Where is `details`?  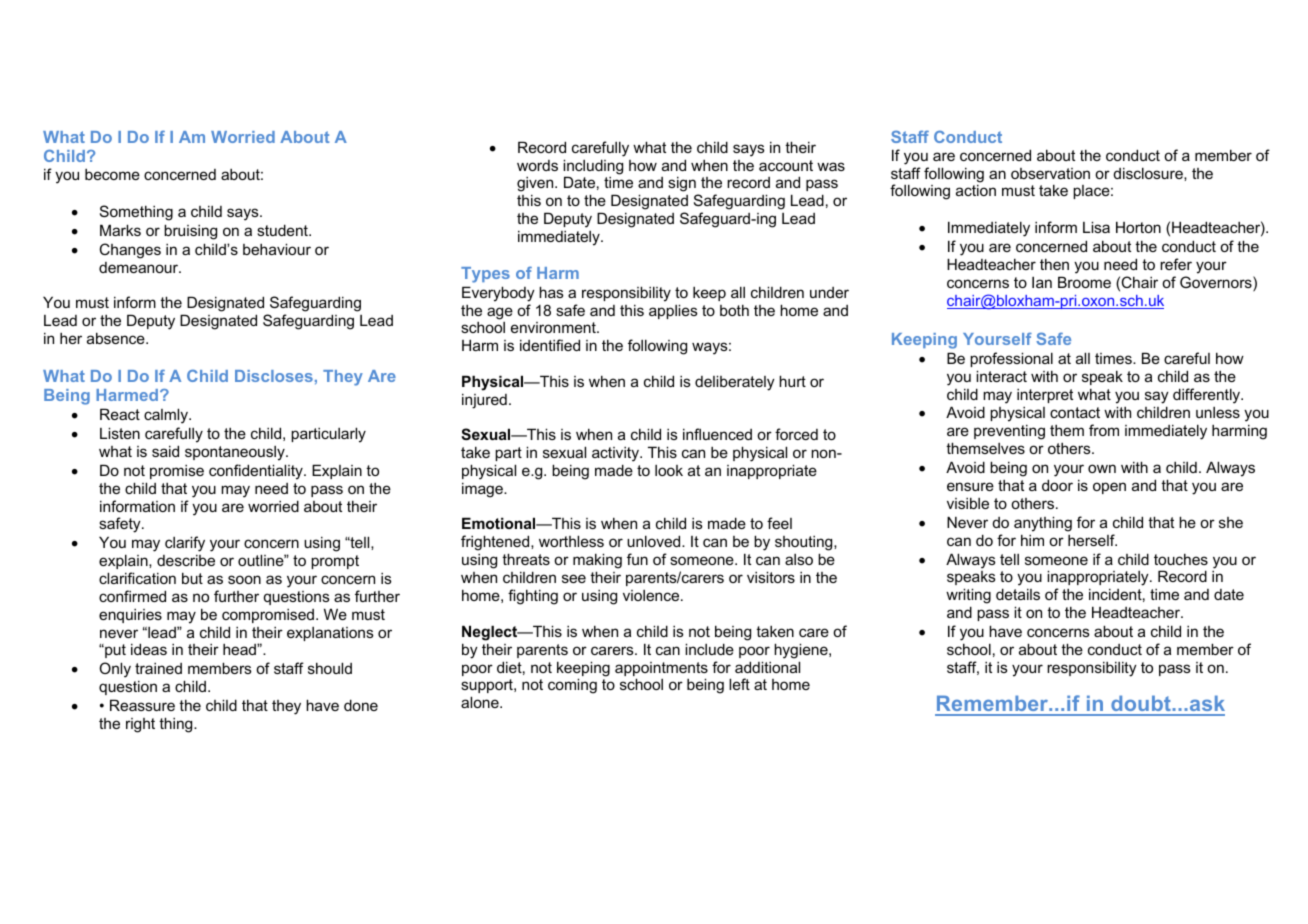 details is located at coordinates (1018, 594).
